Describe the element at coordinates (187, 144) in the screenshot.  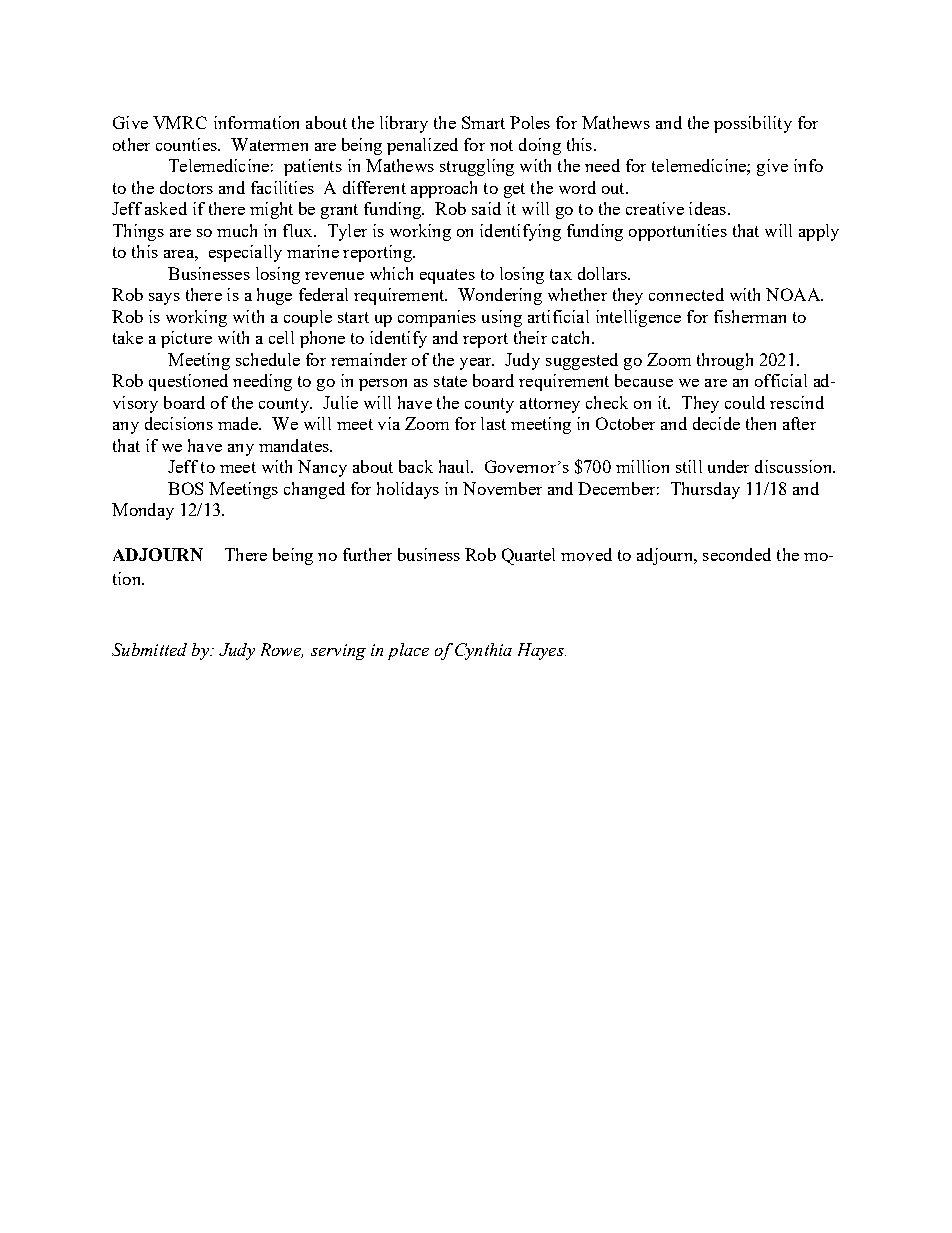
I see `counties` at that location.
